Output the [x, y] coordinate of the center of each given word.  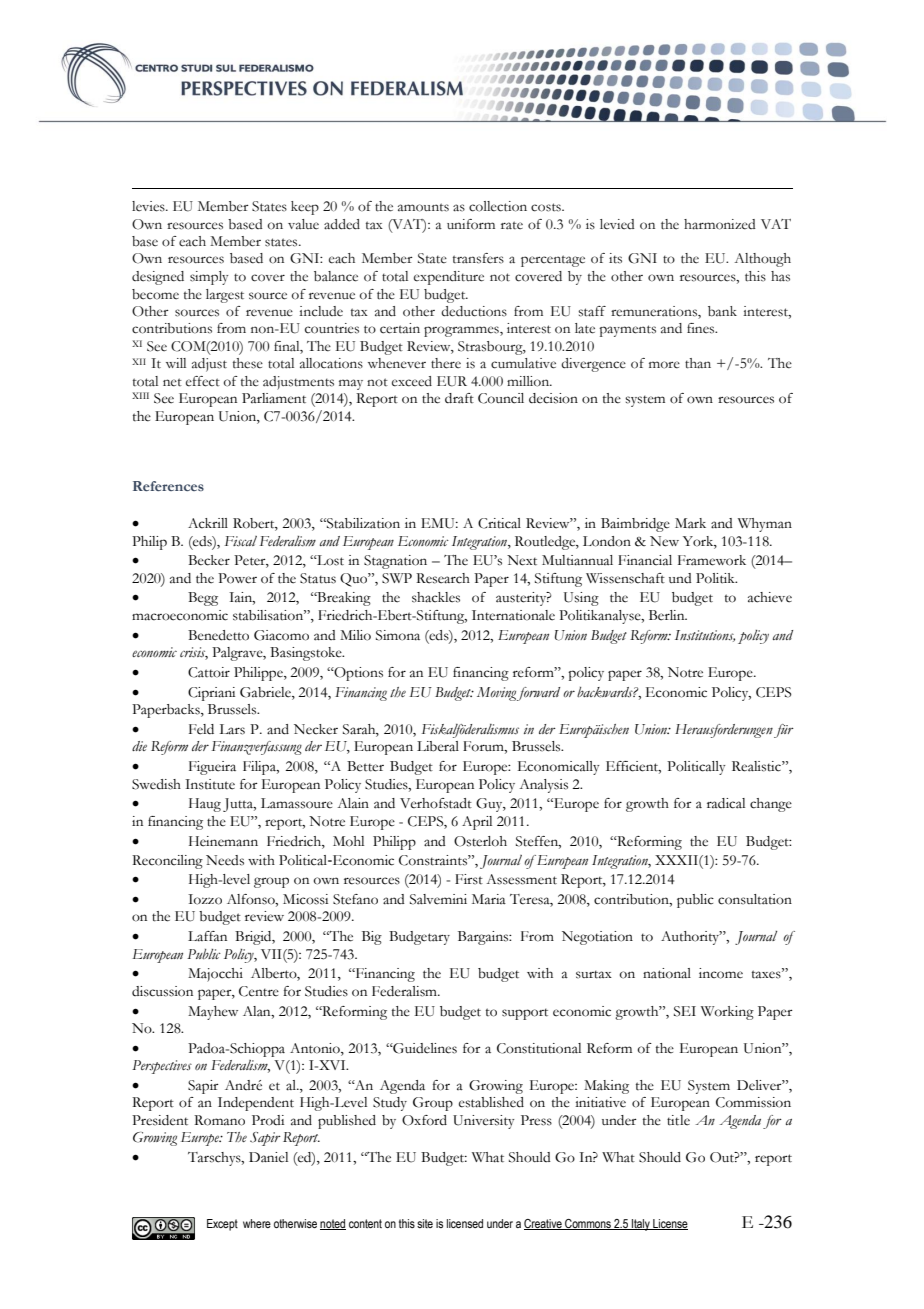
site [425, 1223]
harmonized [720, 224]
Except [222, 1225]
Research [443, 578]
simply [209, 278]
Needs [225, 860]
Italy [641, 1225]
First [469, 879]
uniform [471, 224]
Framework [712, 560]
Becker [209, 560]
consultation [755, 899]
